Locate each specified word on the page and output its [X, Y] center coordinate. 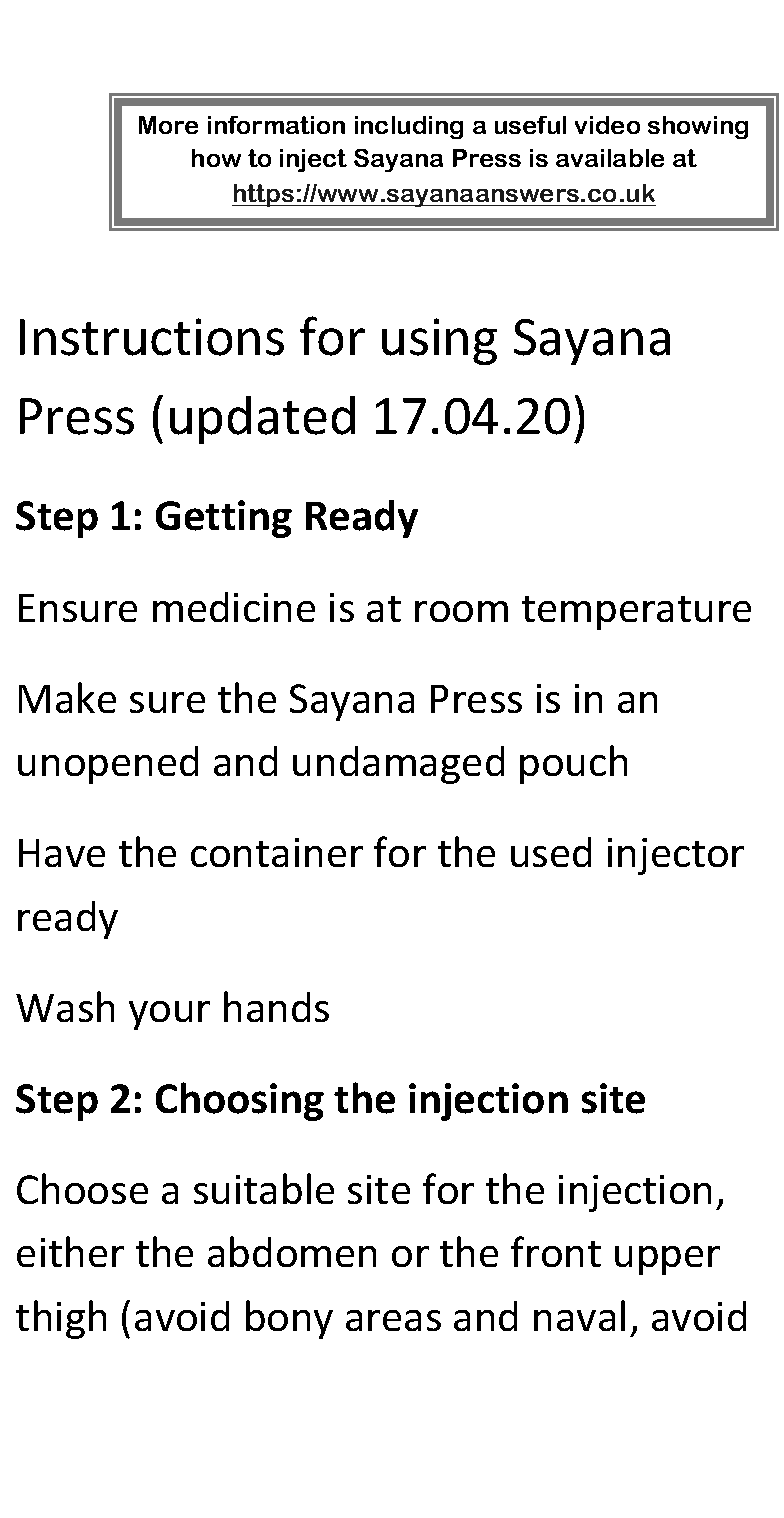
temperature [636, 613]
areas [393, 1320]
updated [262, 420]
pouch [573, 764]
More [168, 125]
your [169, 1015]
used [551, 852]
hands [276, 1006]
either [70, 1251]
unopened [108, 765]
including [409, 127]
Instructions [152, 337]
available [610, 158]
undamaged [398, 765]
